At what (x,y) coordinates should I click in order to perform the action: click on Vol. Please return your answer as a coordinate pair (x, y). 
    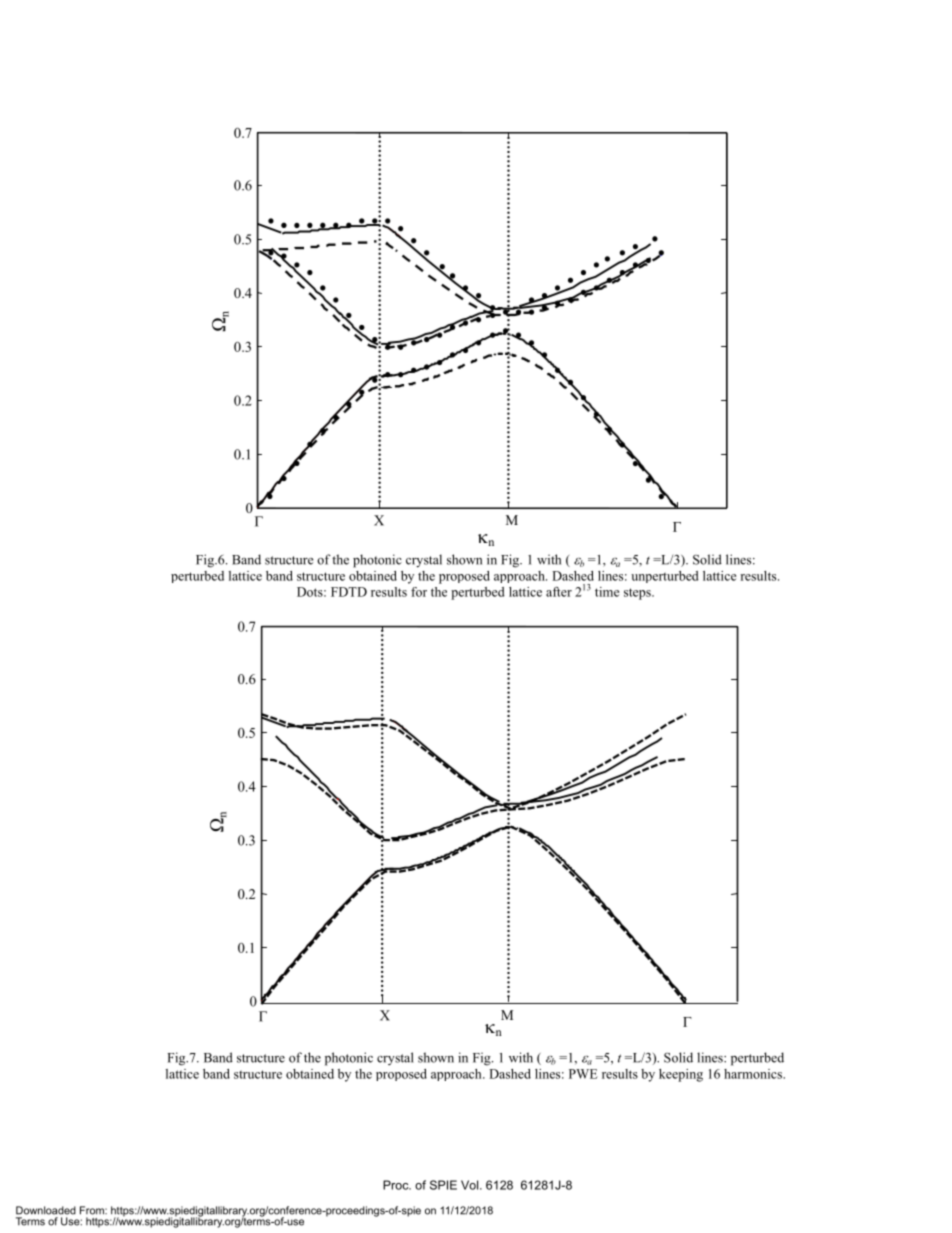
    Looking at the image, I should click on (471, 1185).
